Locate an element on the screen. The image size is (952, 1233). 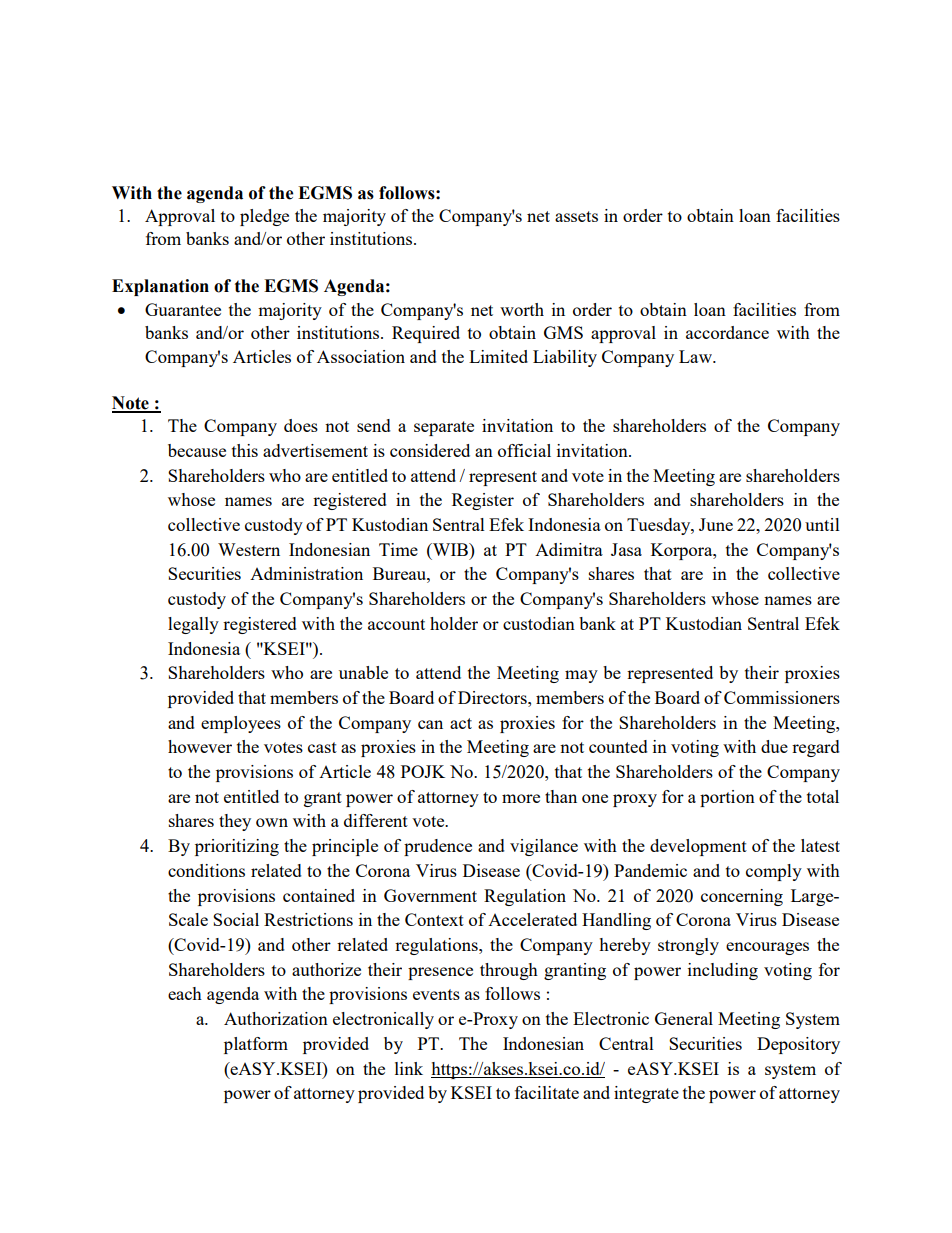
legally is located at coordinates (193, 625).
